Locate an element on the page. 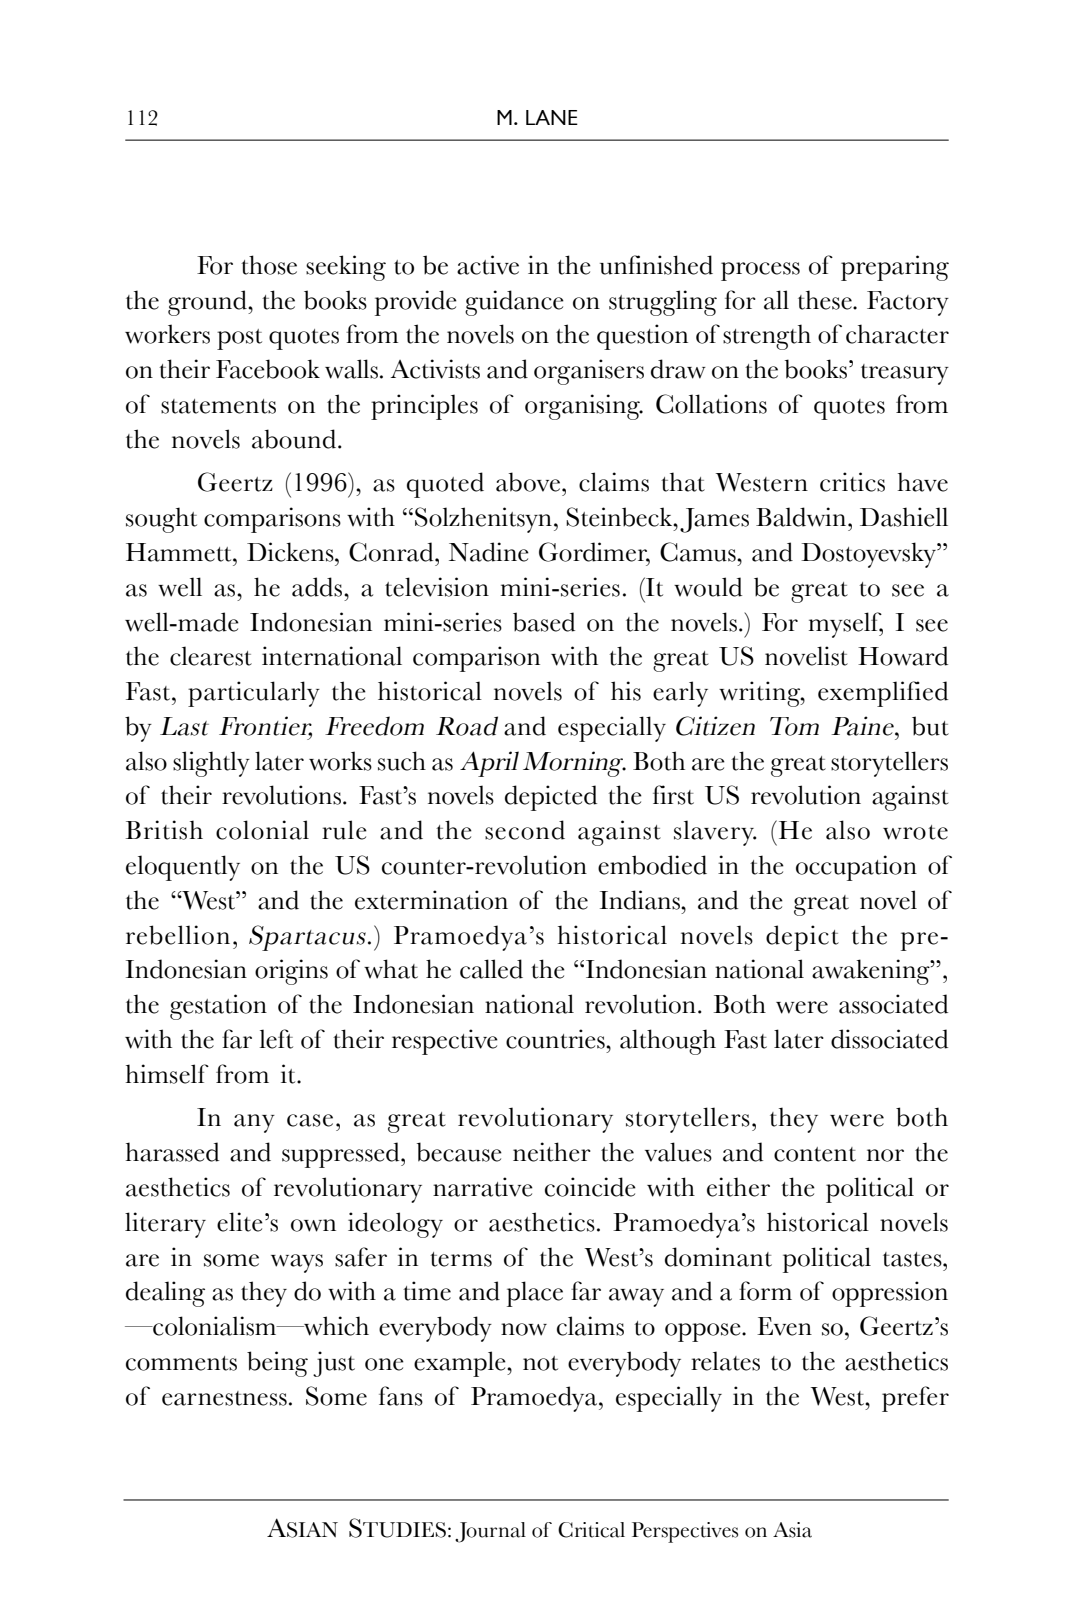  preparing is located at coordinates (895, 268).
